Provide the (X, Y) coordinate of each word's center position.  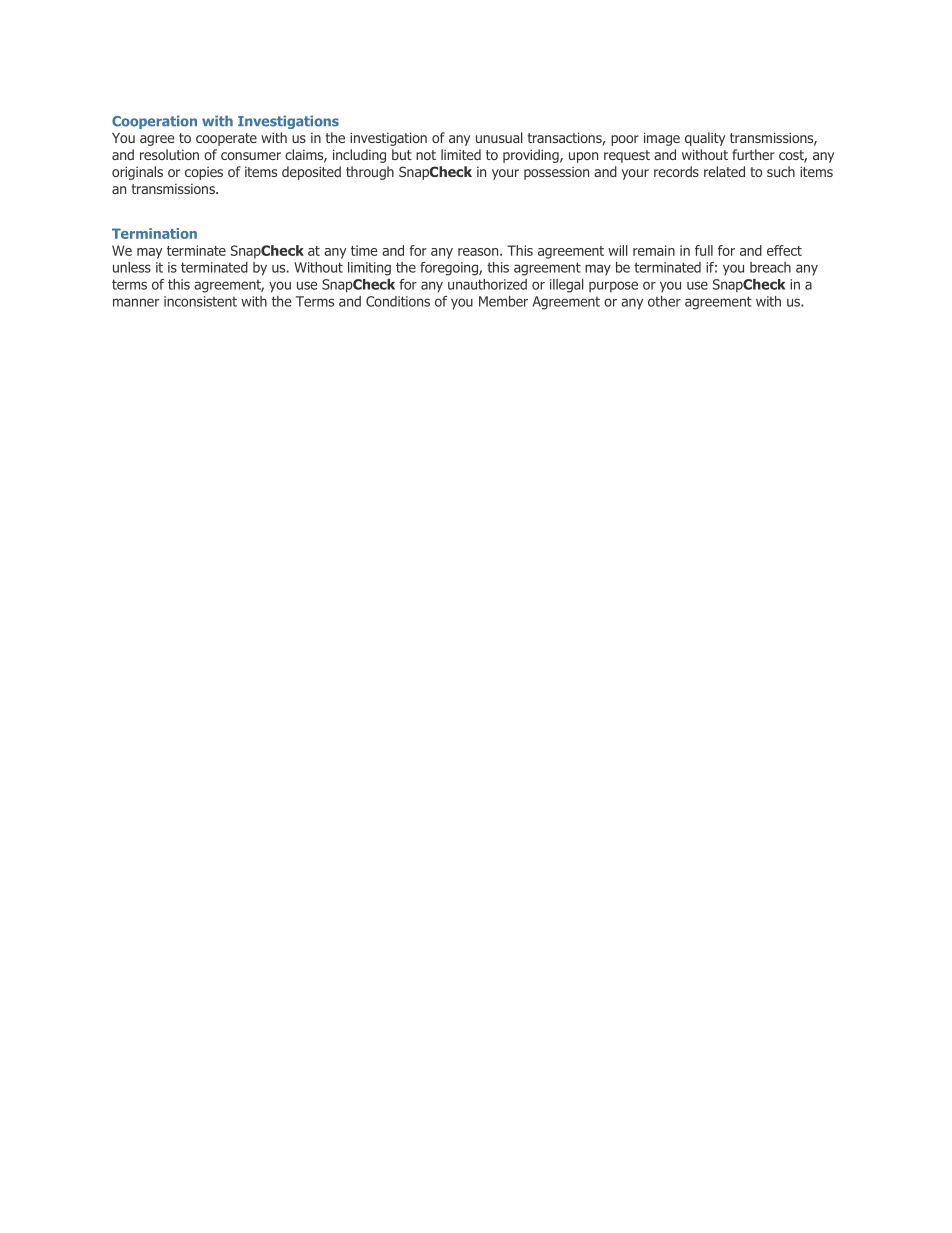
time (364, 250)
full (704, 250)
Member (503, 301)
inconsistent (200, 301)
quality (705, 139)
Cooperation (154, 122)
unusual (499, 137)
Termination (154, 233)
